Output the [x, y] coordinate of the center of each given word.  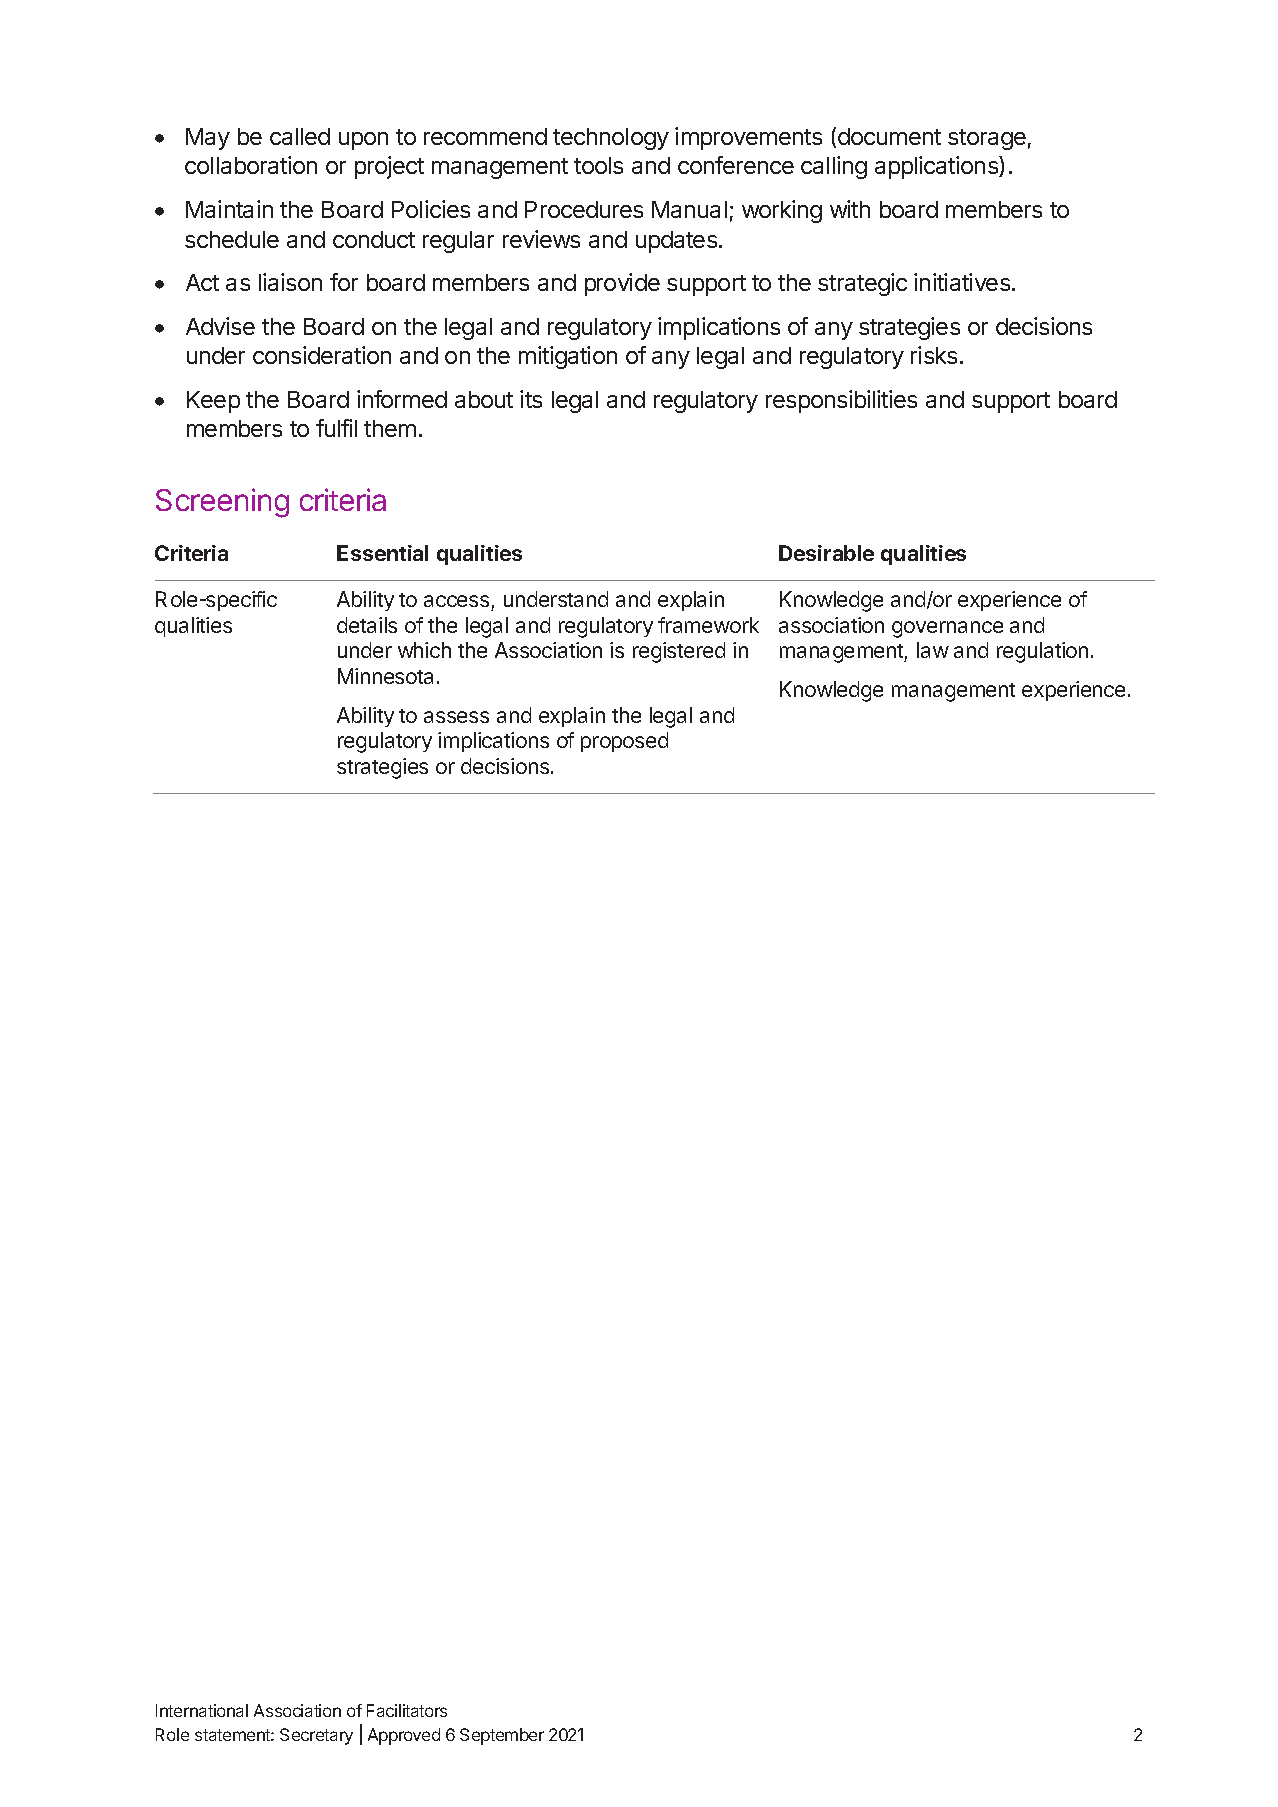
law [933, 650]
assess [456, 717]
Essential [382, 553]
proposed [624, 742]
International [202, 1710]
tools [598, 165]
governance [947, 629]
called [300, 136]
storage [987, 139]
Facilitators [407, 1710]
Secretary [316, 1736]
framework [708, 625]
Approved [404, 1736]
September [502, 1736]
